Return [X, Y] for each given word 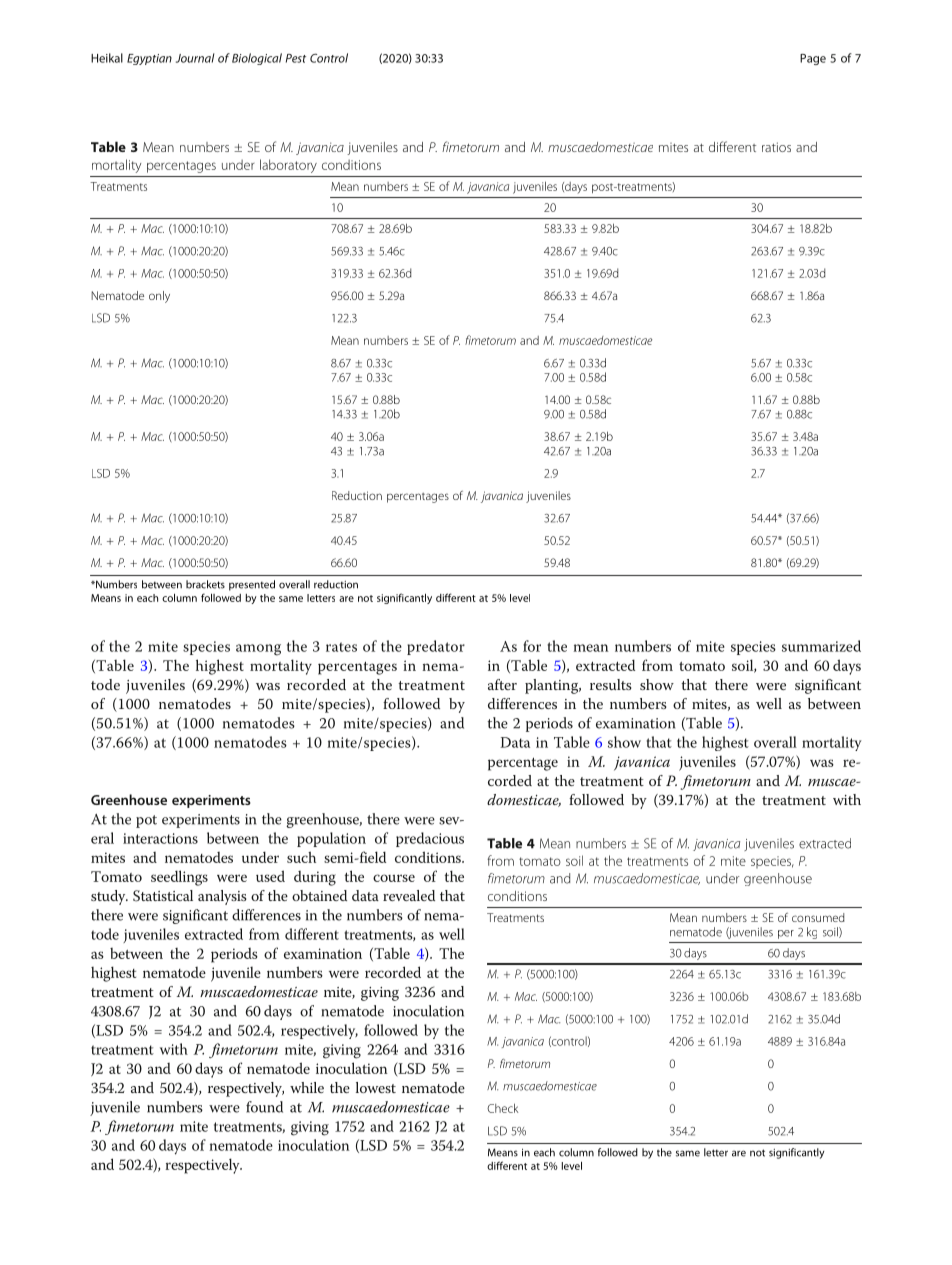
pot [146, 821]
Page [813, 59]
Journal [195, 58]
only [159, 297]
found [264, 1107]
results [611, 684]
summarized [821, 646]
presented [252, 585]
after [502, 684]
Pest [296, 58]
